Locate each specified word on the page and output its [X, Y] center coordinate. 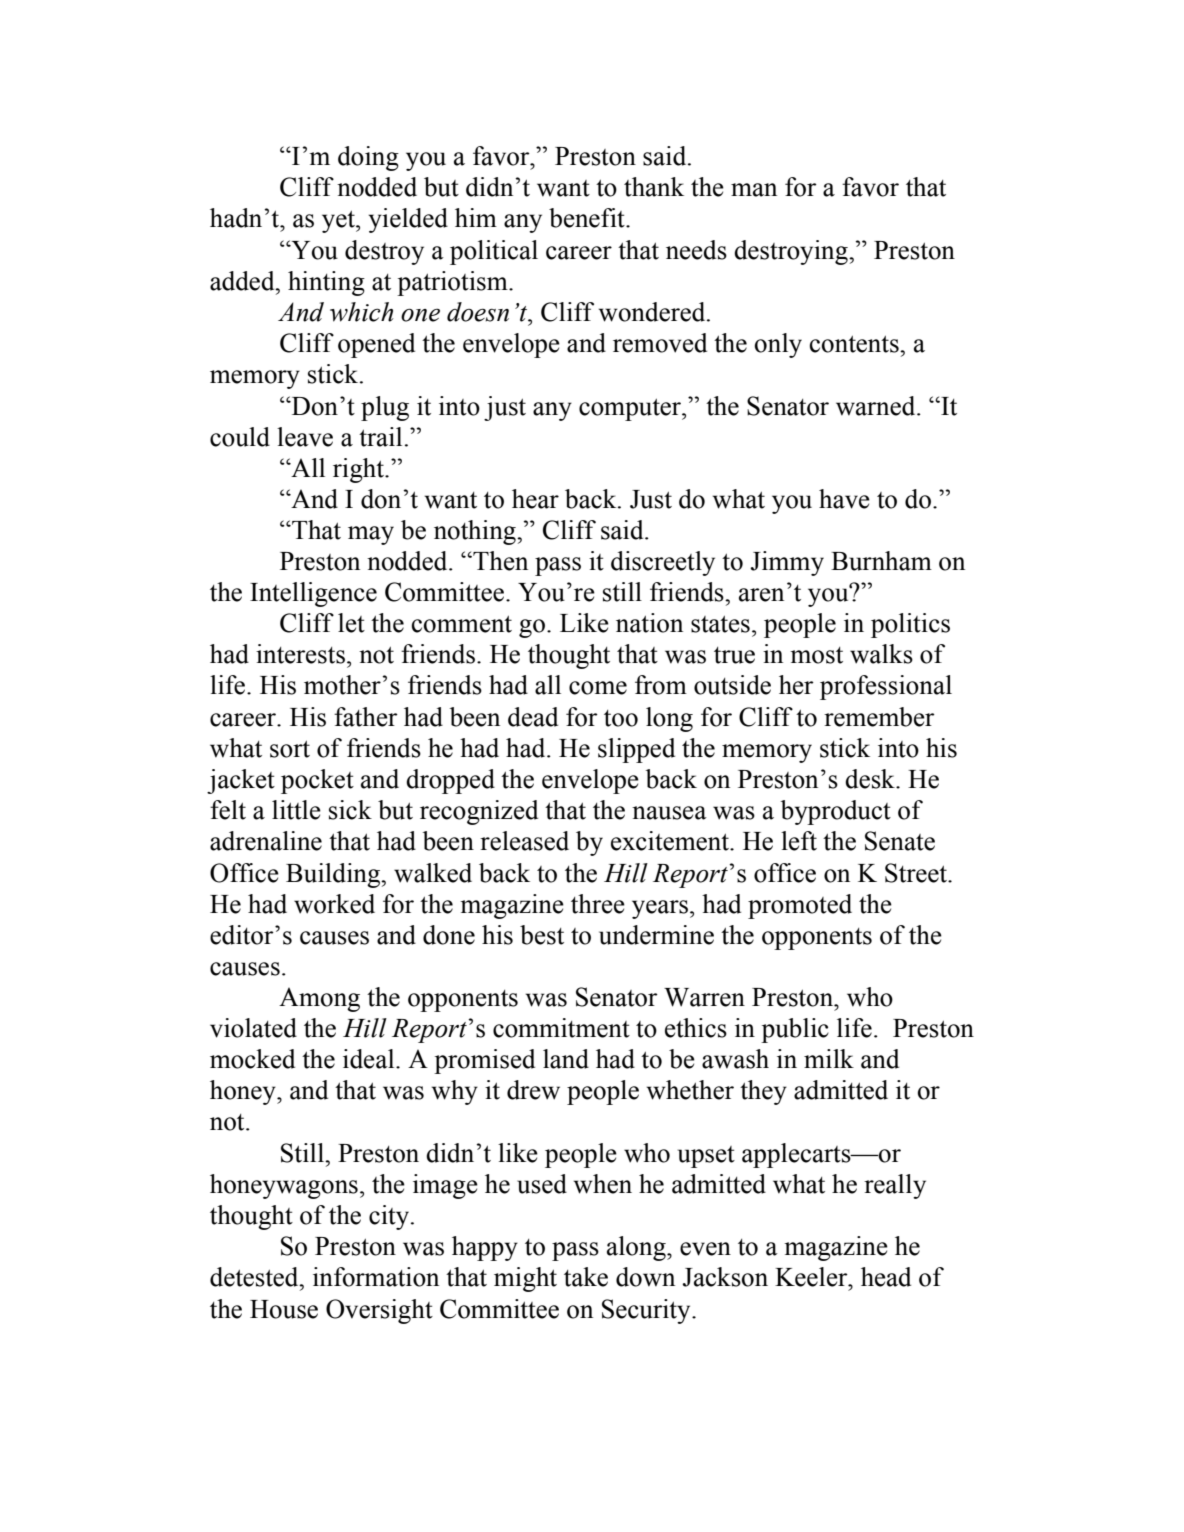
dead [533, 717]
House [284, 1309]
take [586, 1277]
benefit [588, 218]
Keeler [812, 1277]
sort [290, 749]
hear [535, 499]
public [795, 1030]
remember [879, 717]
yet [339, 221]
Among [319, 999]
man [754, 190]
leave [305, 437]
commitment [561, 1028]
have [844, 499]
